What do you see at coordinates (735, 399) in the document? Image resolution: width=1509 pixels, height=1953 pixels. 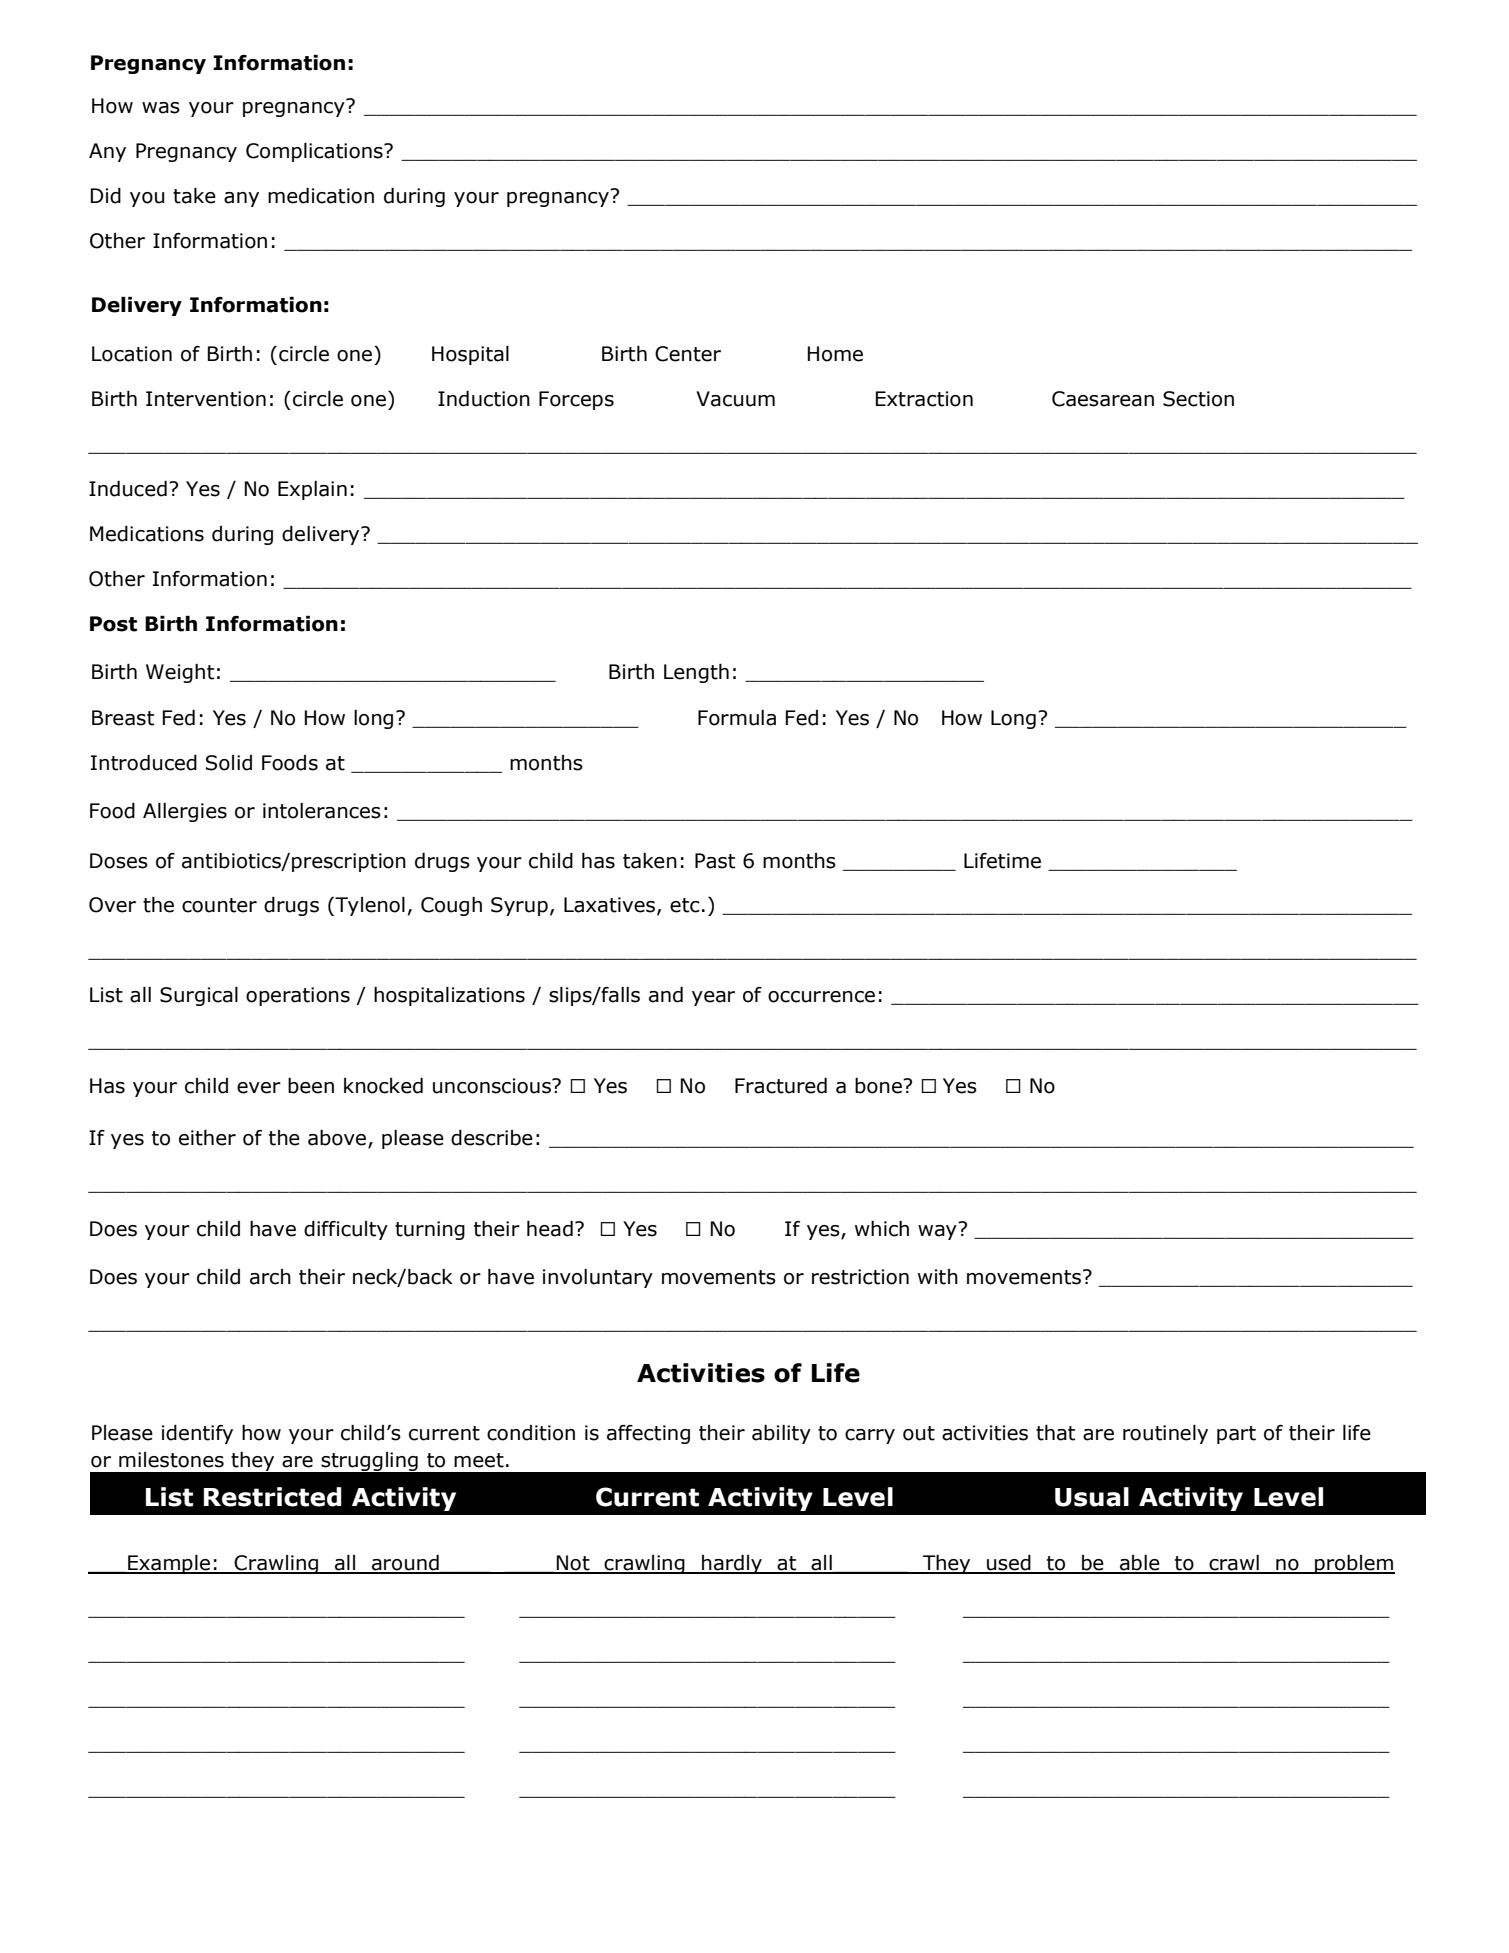 I see `Vacuum` at bounding box center [735, 399].
